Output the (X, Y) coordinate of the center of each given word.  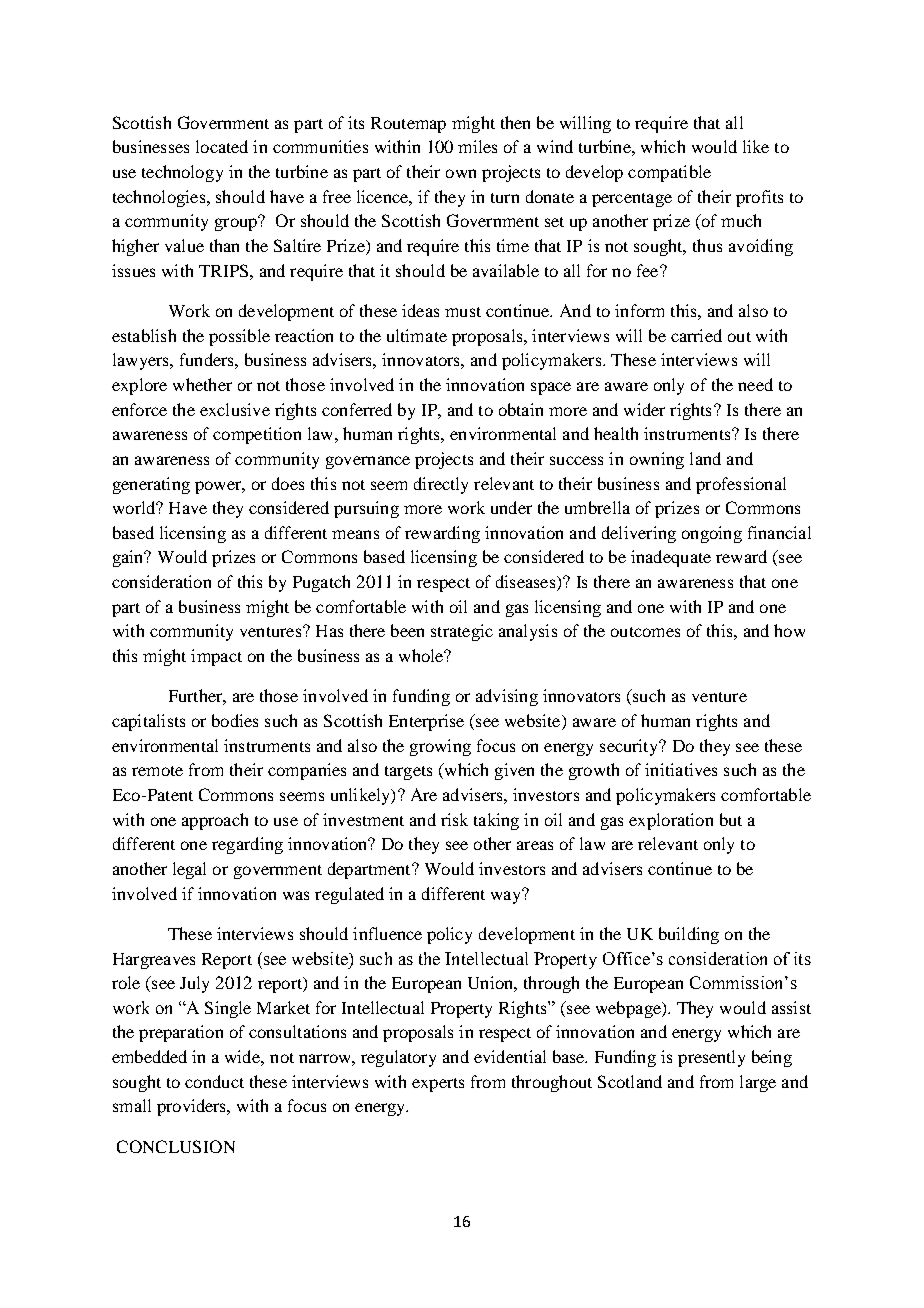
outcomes (645, 632)
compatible (669, 173)
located (222, 146)
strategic (462, 632)
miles (477, 146)
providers (193, 1107)
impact (216, 657)
